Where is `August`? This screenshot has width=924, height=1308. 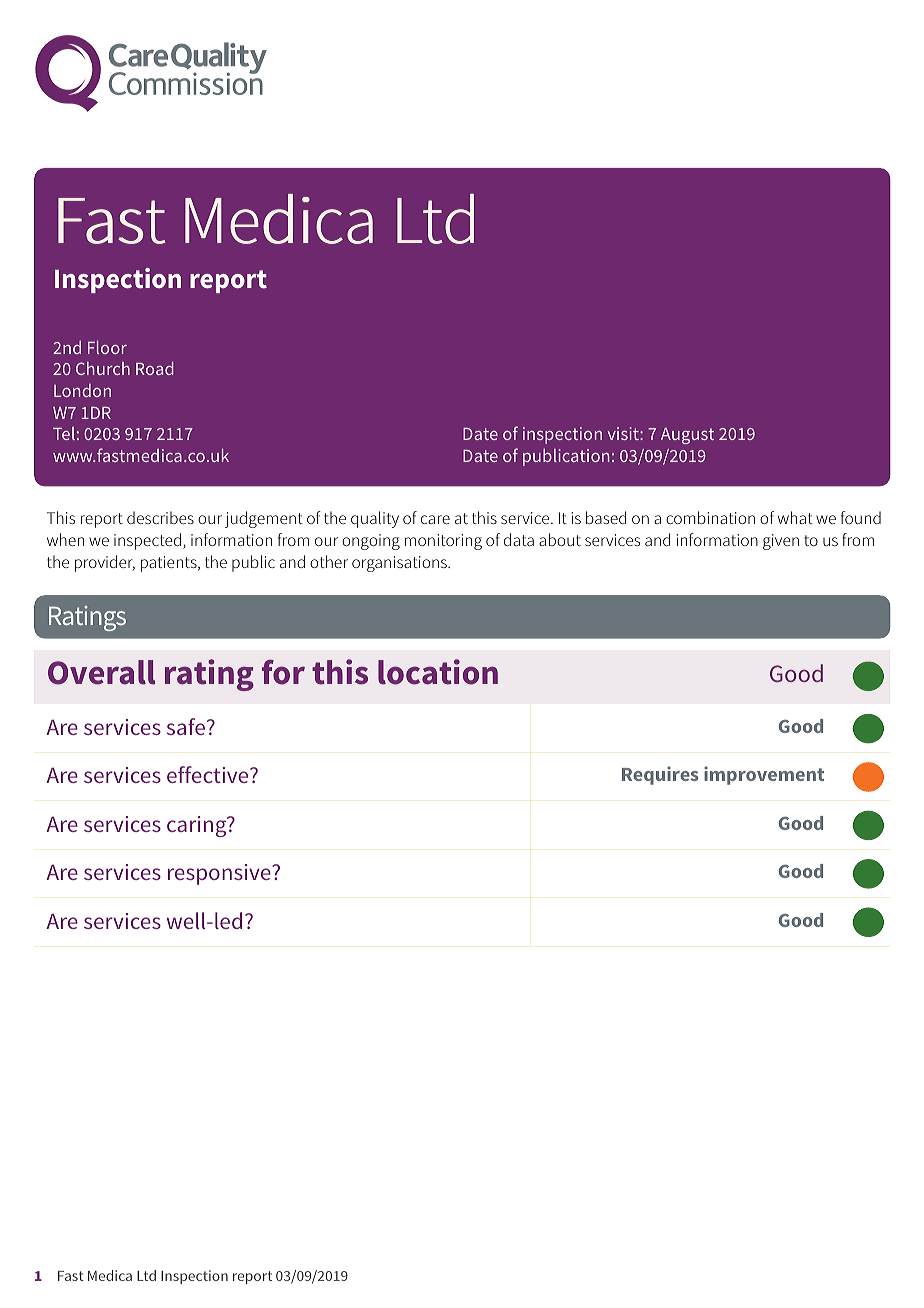 August is located at coordinates (687, 436).
